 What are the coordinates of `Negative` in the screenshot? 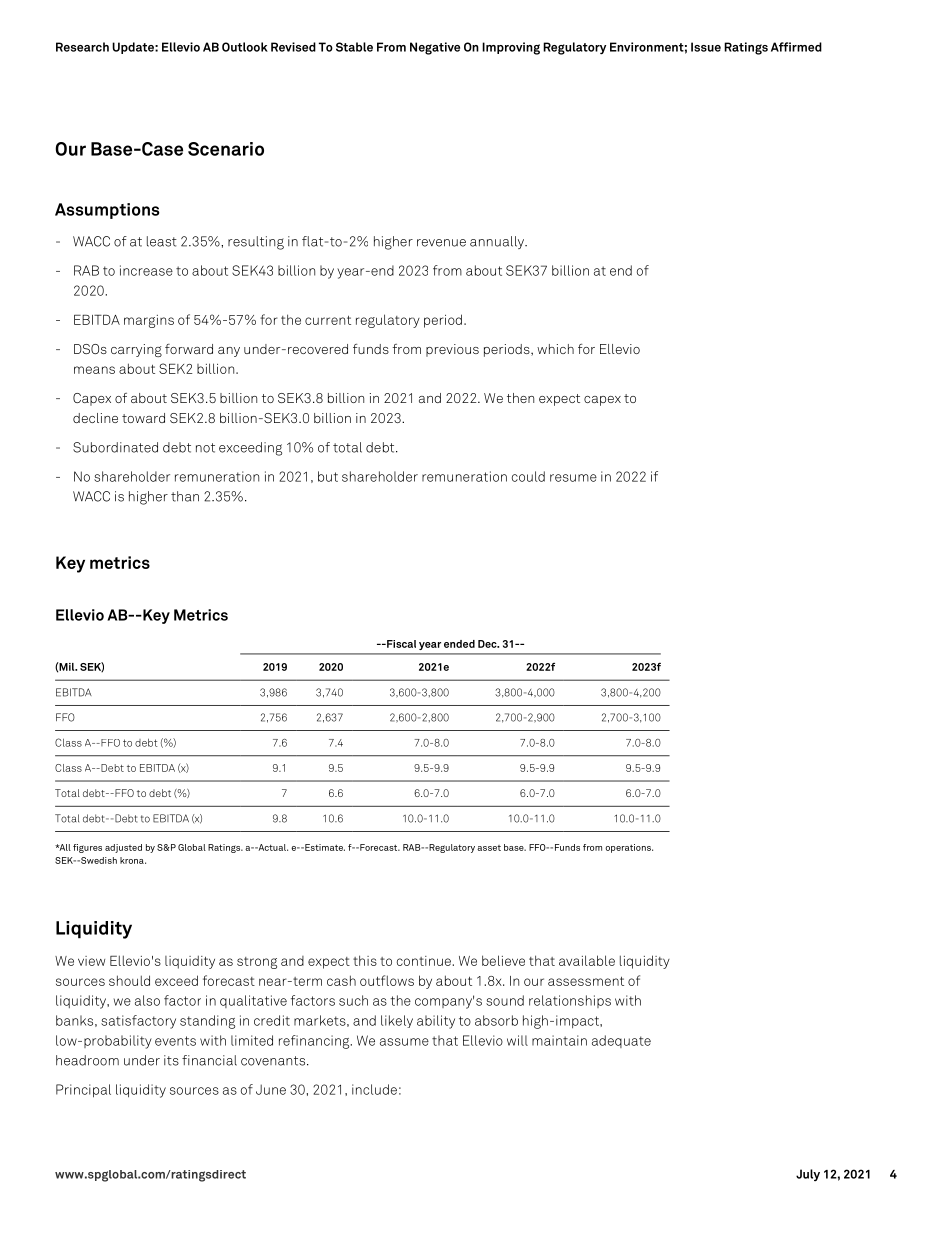 It's located at (435, 48).
